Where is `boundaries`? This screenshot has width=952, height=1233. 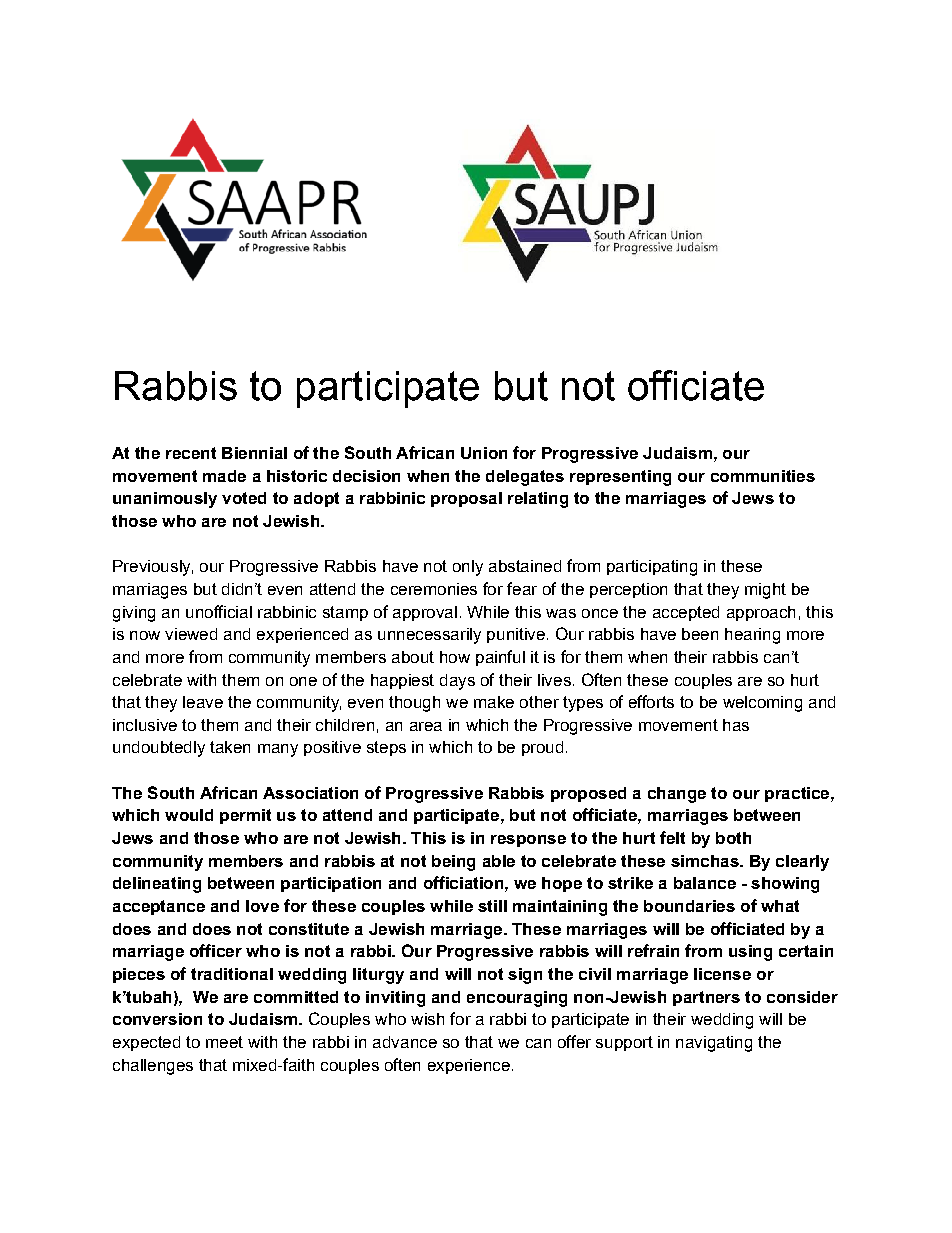
boundaries is located at coordinates (689, 906).
